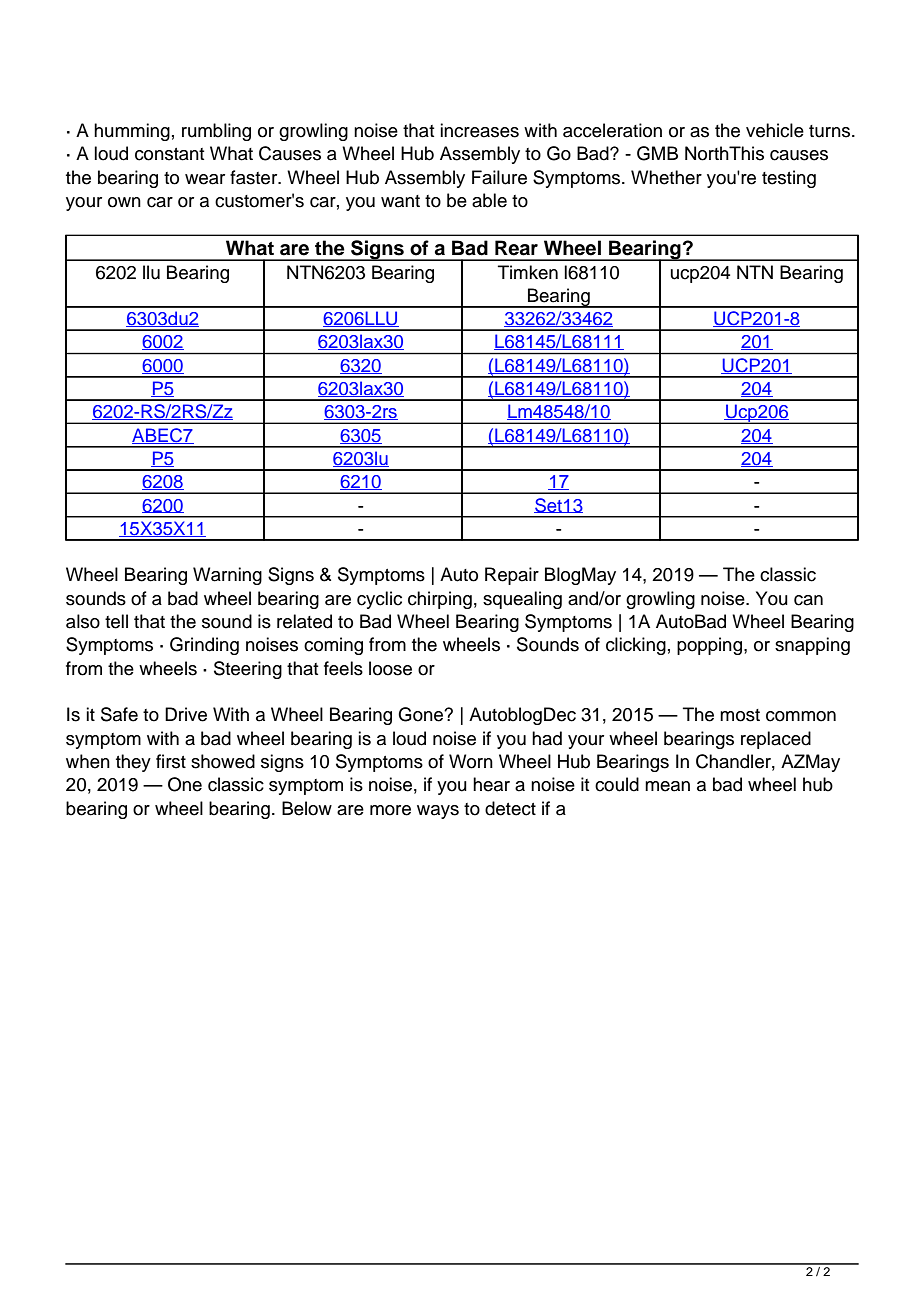 This screenshot has width=924, height=1308. I want to click on hear, so click(491, 784).
